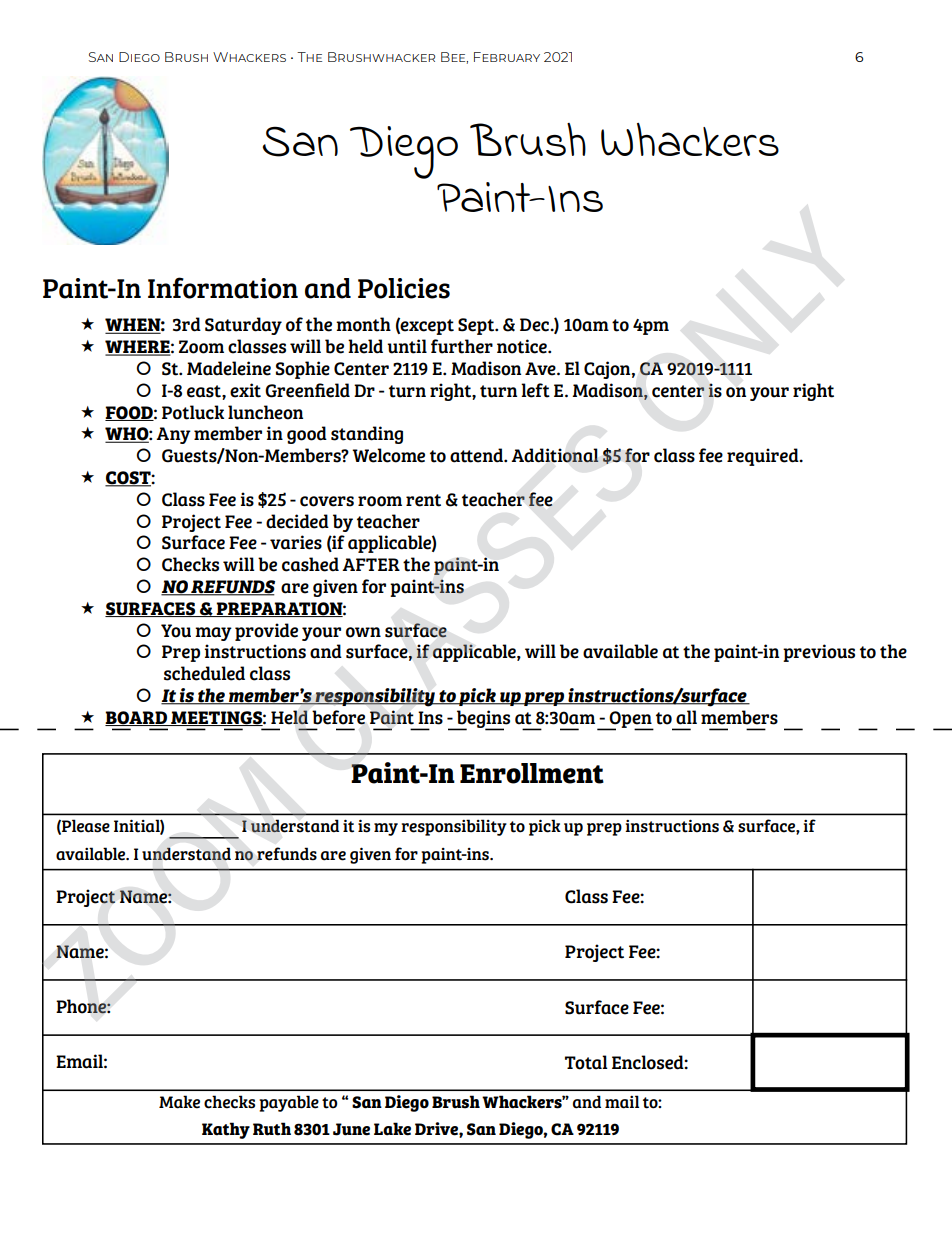 This image has width=952, height=1233. What do you see at coordinates (179, 1102) in the image?
I see `Make` at bounding box center [179, 1102].
